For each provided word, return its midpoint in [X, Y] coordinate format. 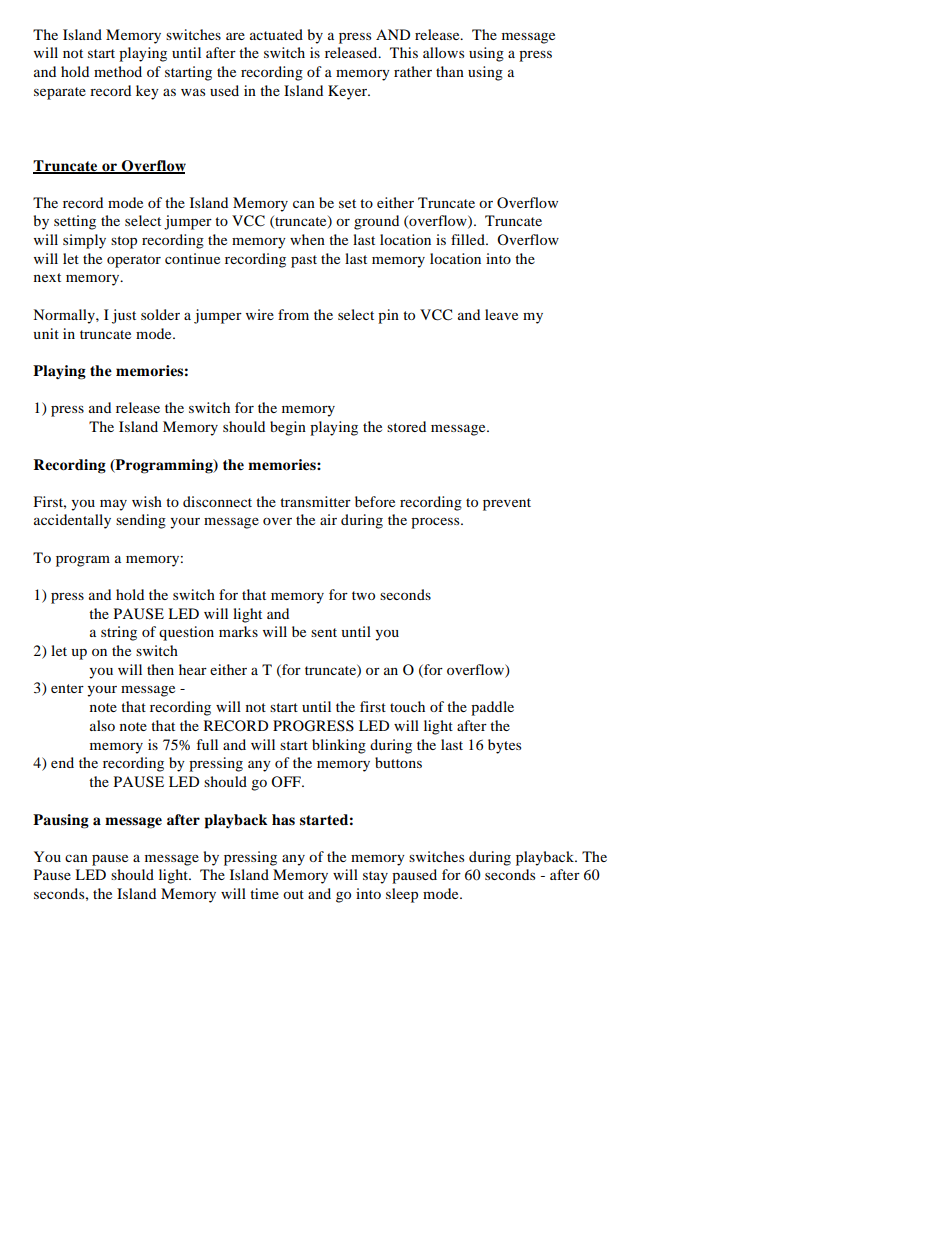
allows [443, 52]
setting [75, 222]
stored [406, 426]
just [124, 316]
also [102, 725]
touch [407, 706]
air [328, 519]
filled [469, 239]
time [264, 893]
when [307, 239]
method [118, 71]
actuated [276, 34]
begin [288, 428]
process [436, 523]
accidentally [72, 521]
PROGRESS [313, 726]
